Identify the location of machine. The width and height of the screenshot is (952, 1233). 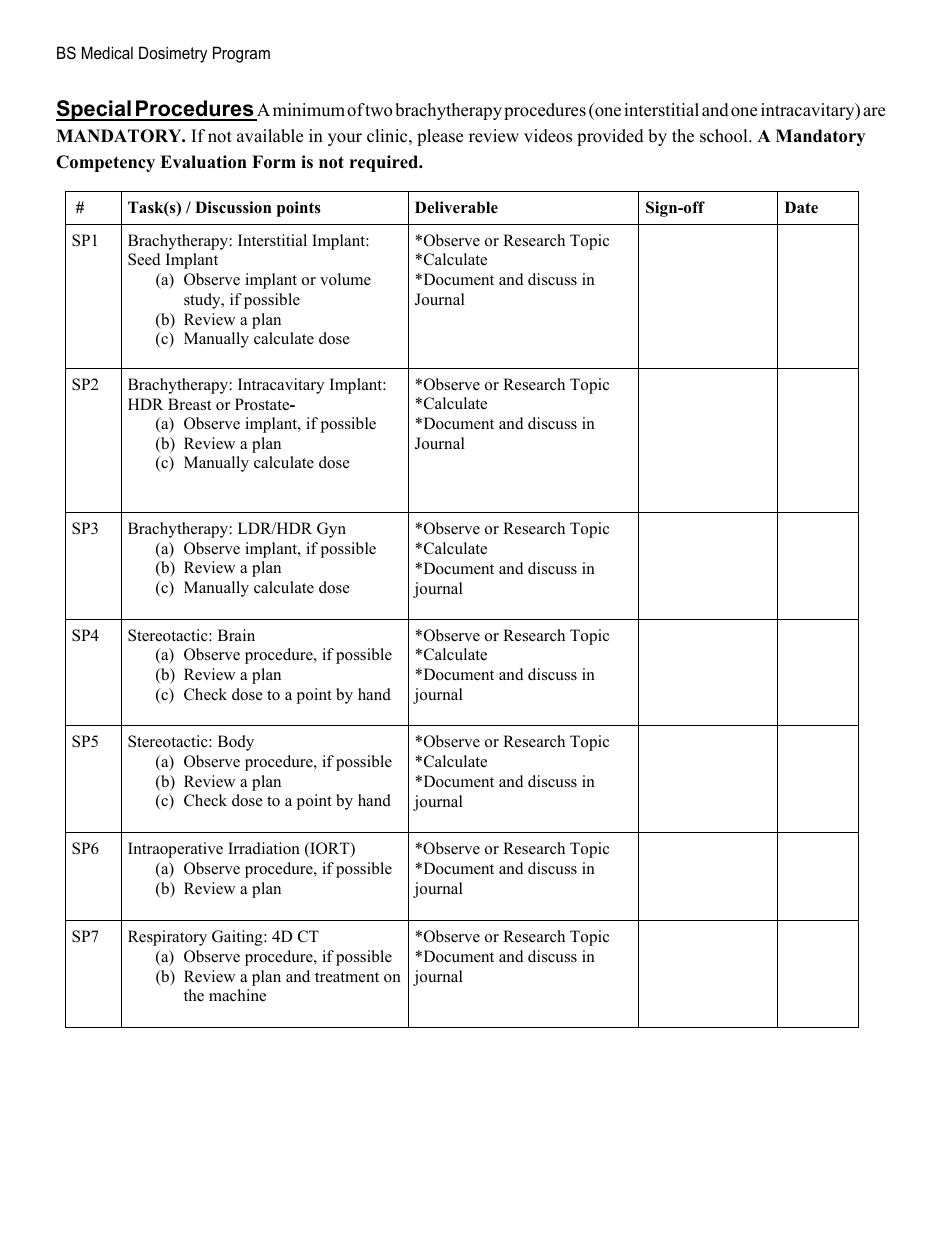
(237, 995).
